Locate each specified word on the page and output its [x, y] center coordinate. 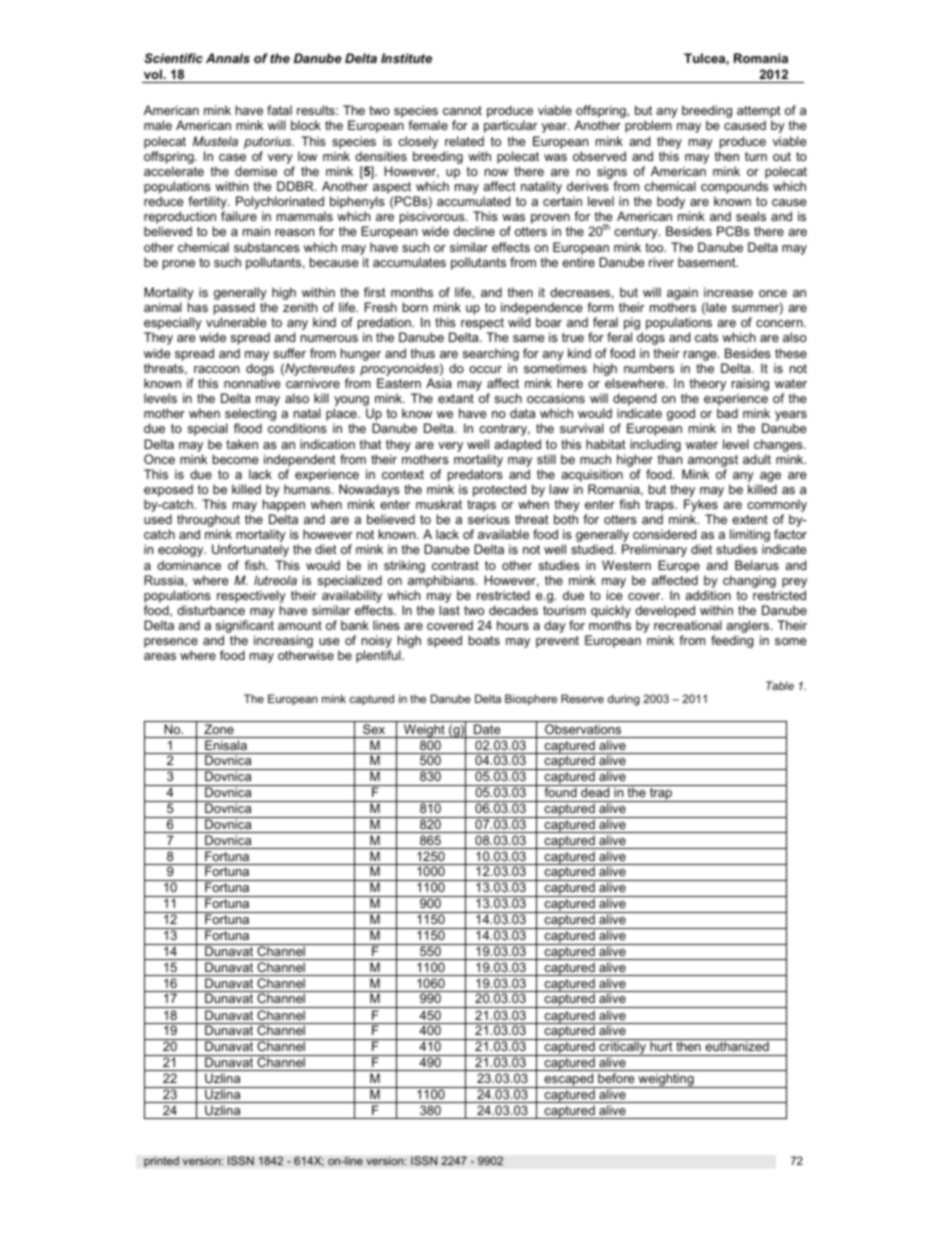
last [450, 610]
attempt [759, 113]
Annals [228, 58]
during [624, 700]
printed [161, 1162]
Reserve [582, 698]
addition [708, 595]
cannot [462, 110]
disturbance [211, 610]
